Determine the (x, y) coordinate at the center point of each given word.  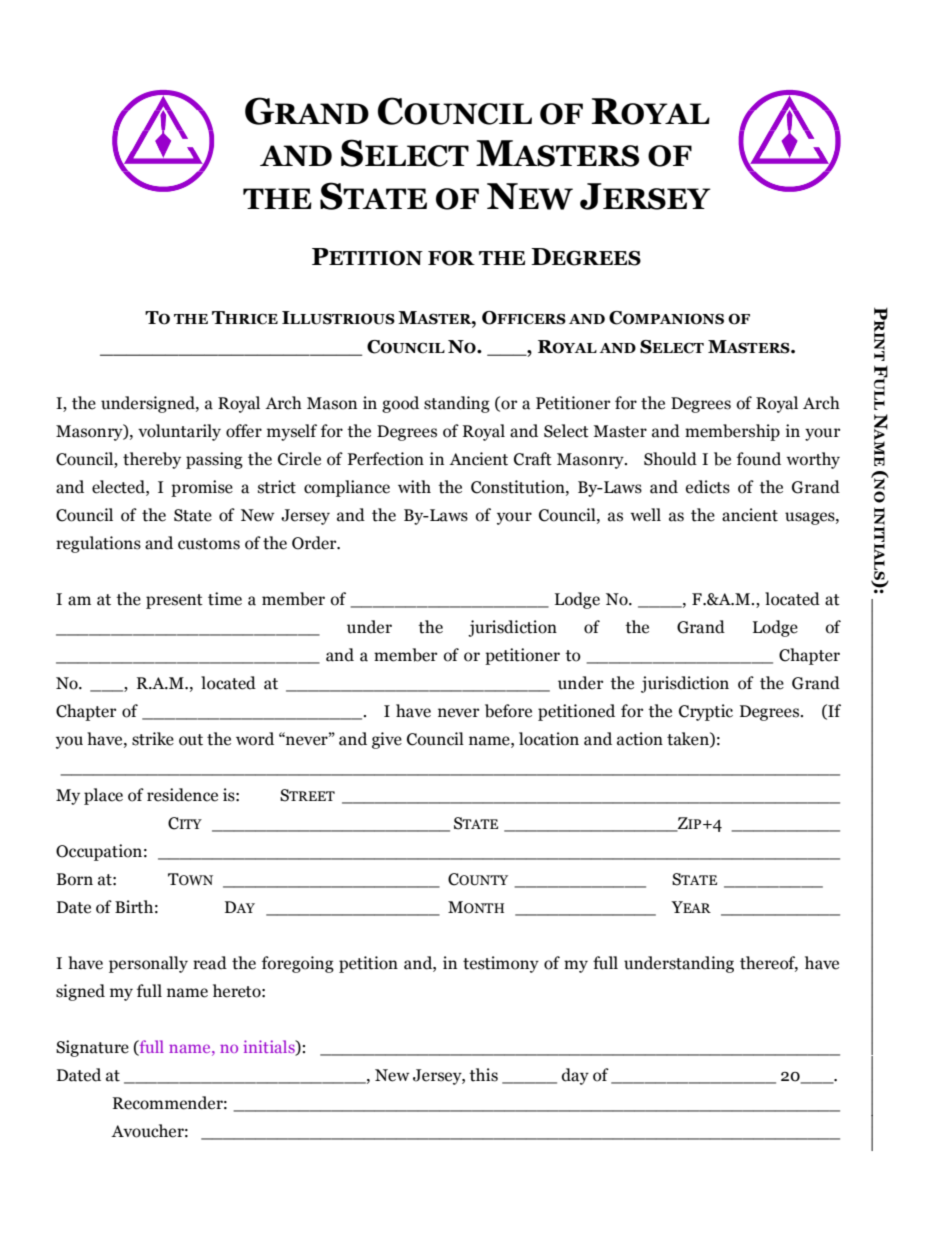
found (759, 459)
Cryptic (706, 712)
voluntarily (179, 432)
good (400, 404)
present (174, 601)
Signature (92, 1048)
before (508, 711)
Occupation (99, 852)
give (387, 740)
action (640, 739)
